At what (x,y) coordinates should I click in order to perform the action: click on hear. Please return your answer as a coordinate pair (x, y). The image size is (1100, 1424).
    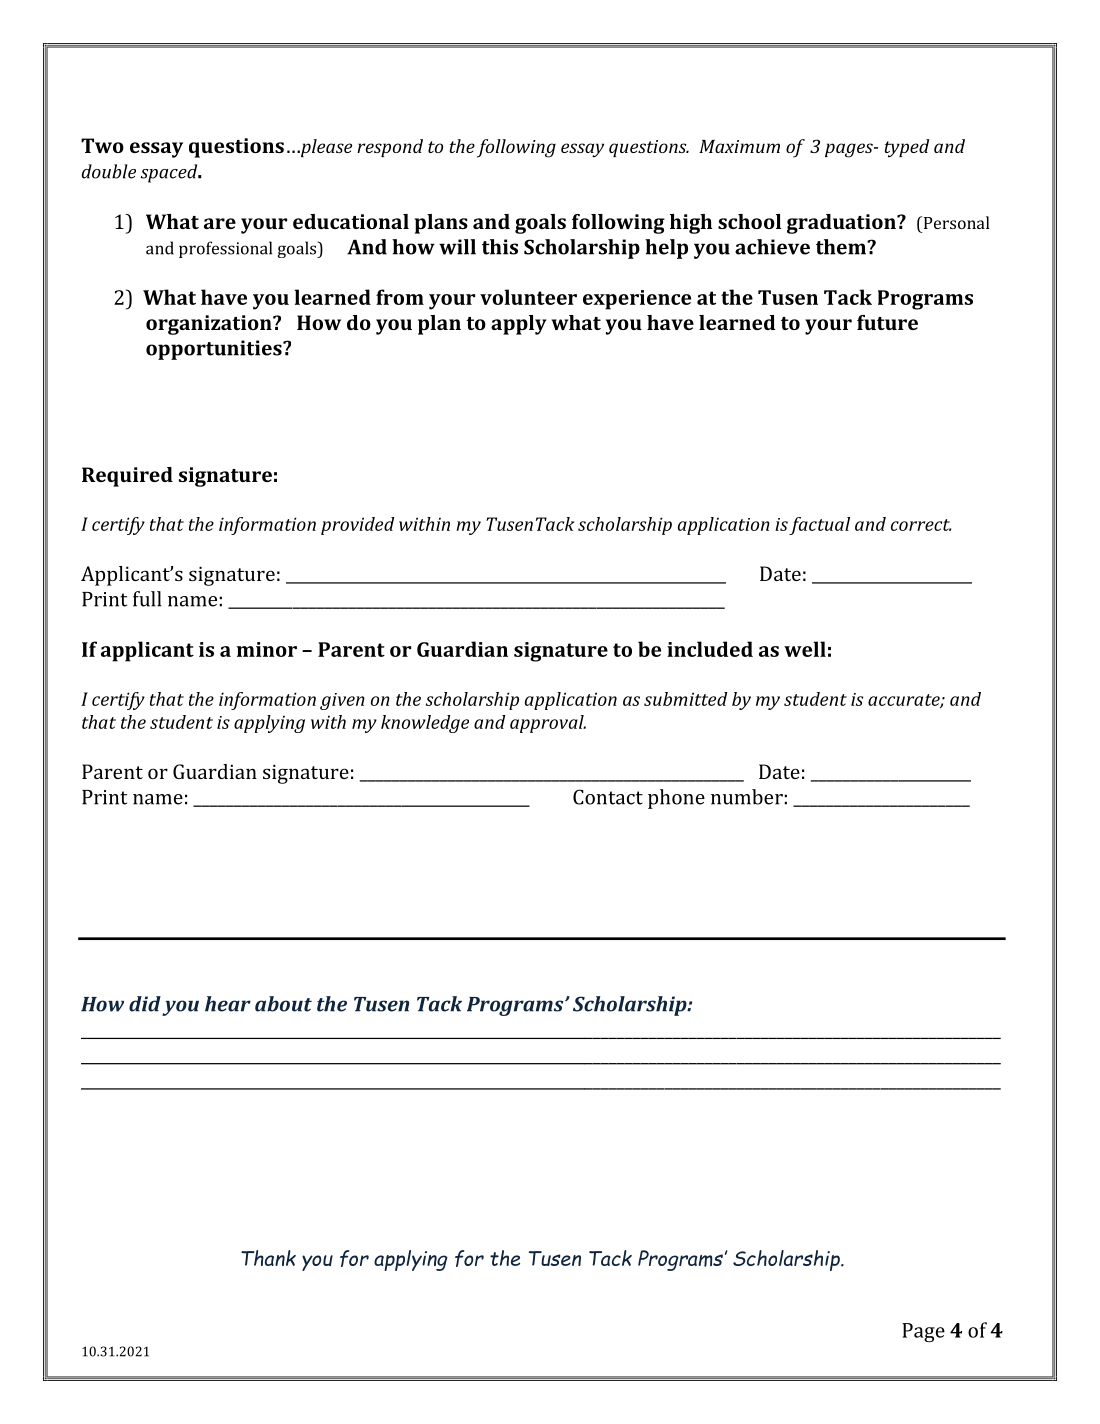
    Looking at the image, I should click on (228, 1004).
